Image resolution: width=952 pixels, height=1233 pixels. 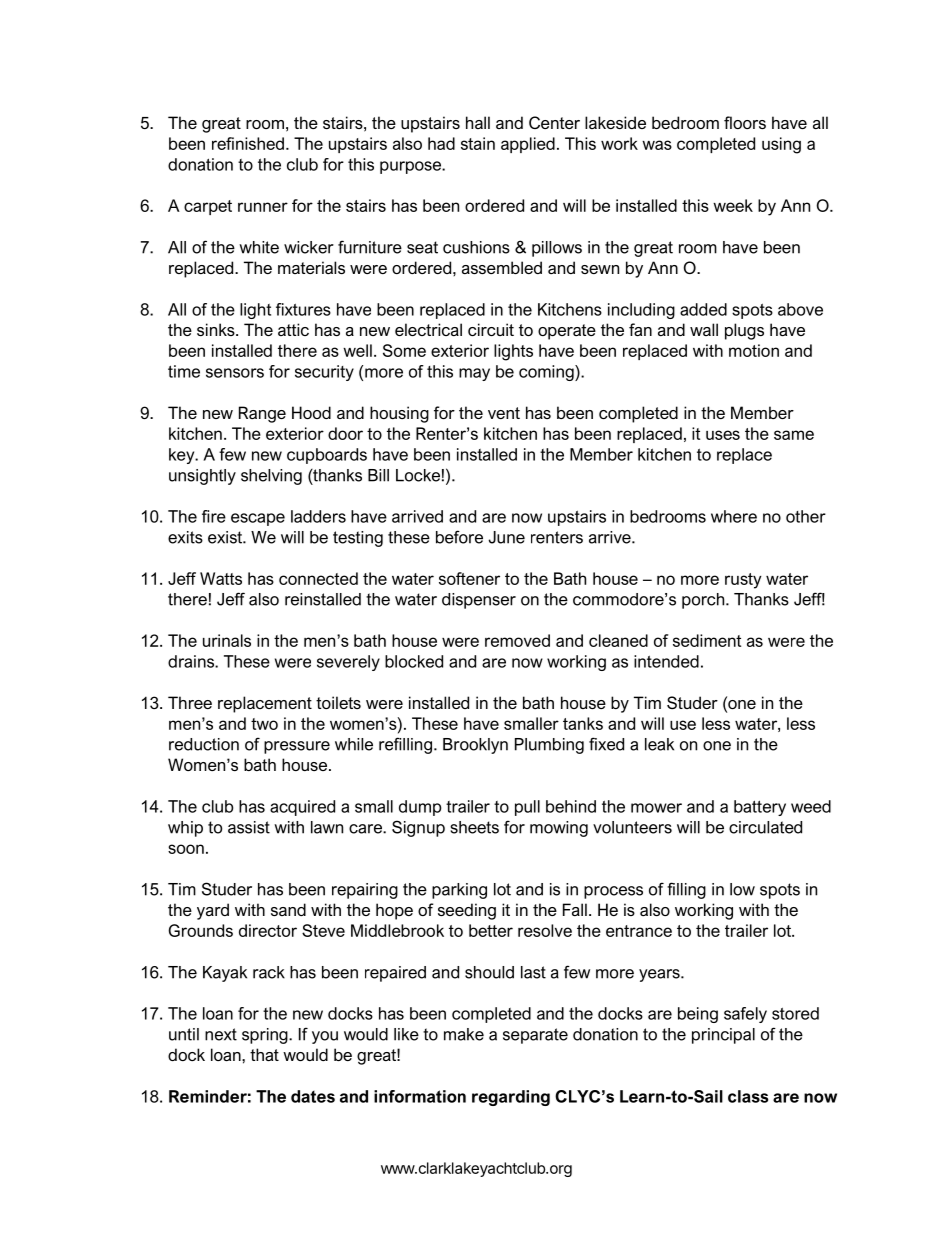 What do you see at coordinates (249, 827) in the document?
I see `assist` at bounding box center [249, 827].
